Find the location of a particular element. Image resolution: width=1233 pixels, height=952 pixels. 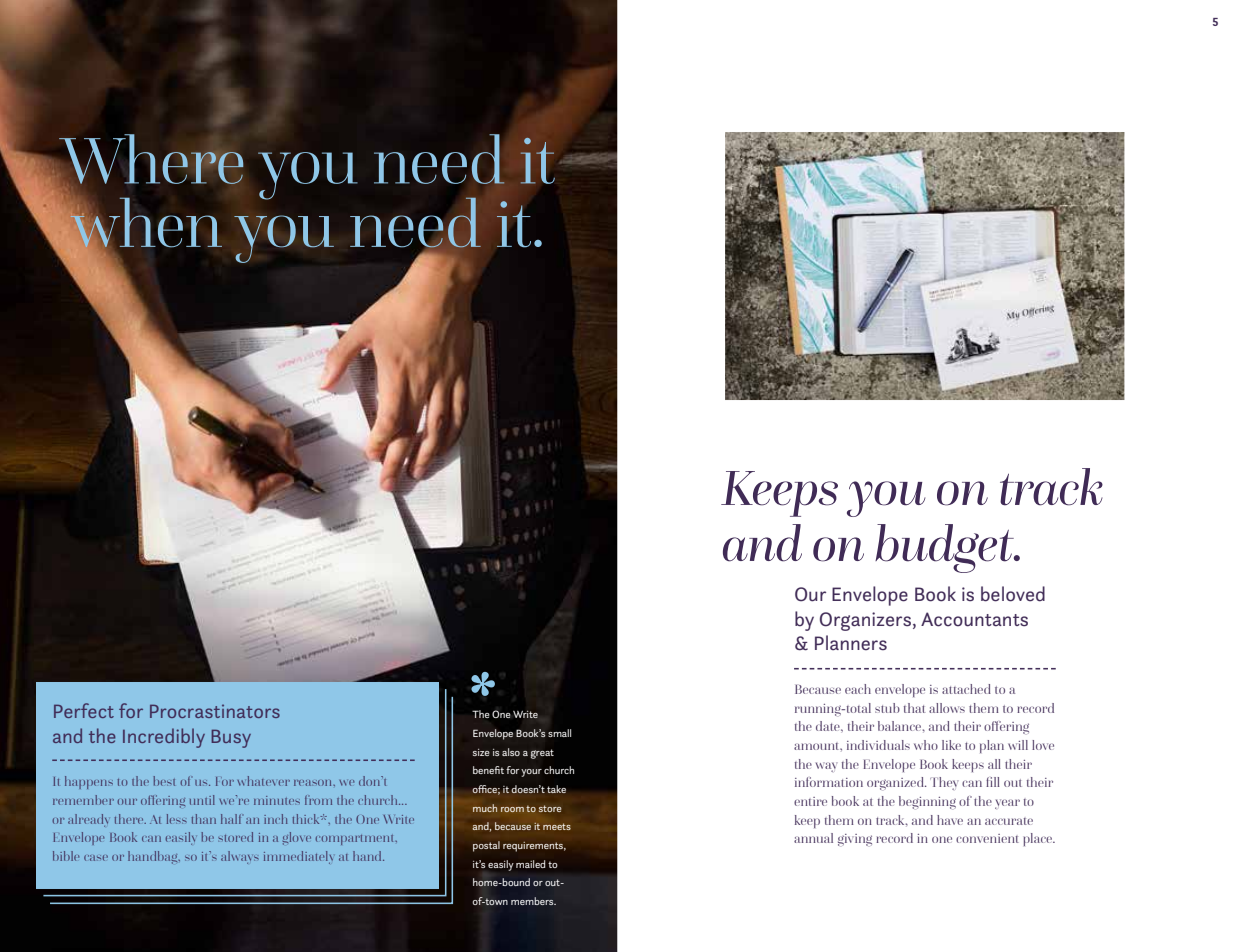

that is located at coordinates (914, 708).
